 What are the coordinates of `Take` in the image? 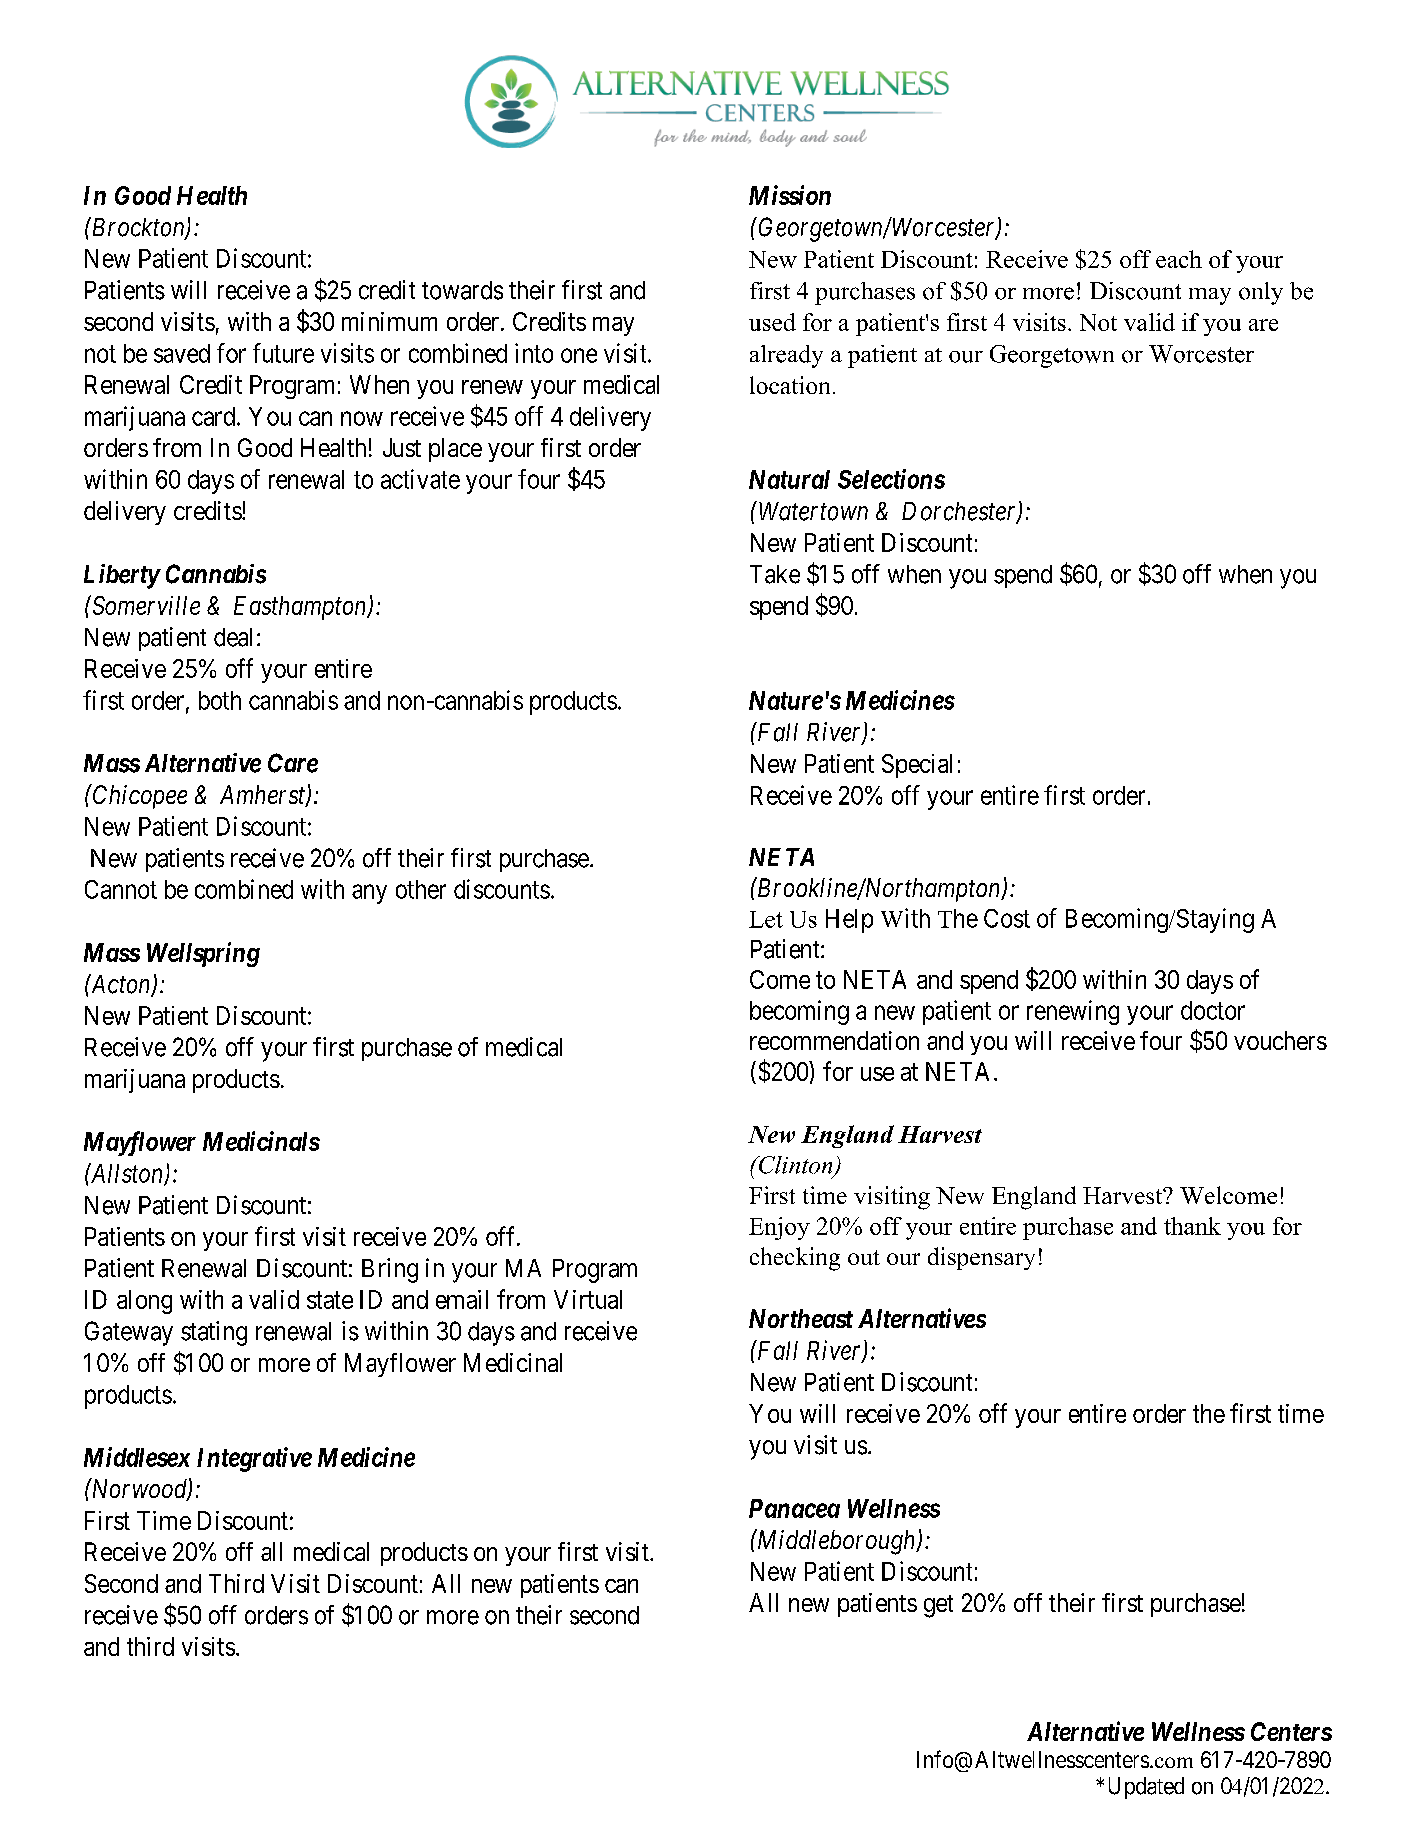 It's located at (775, 574).
